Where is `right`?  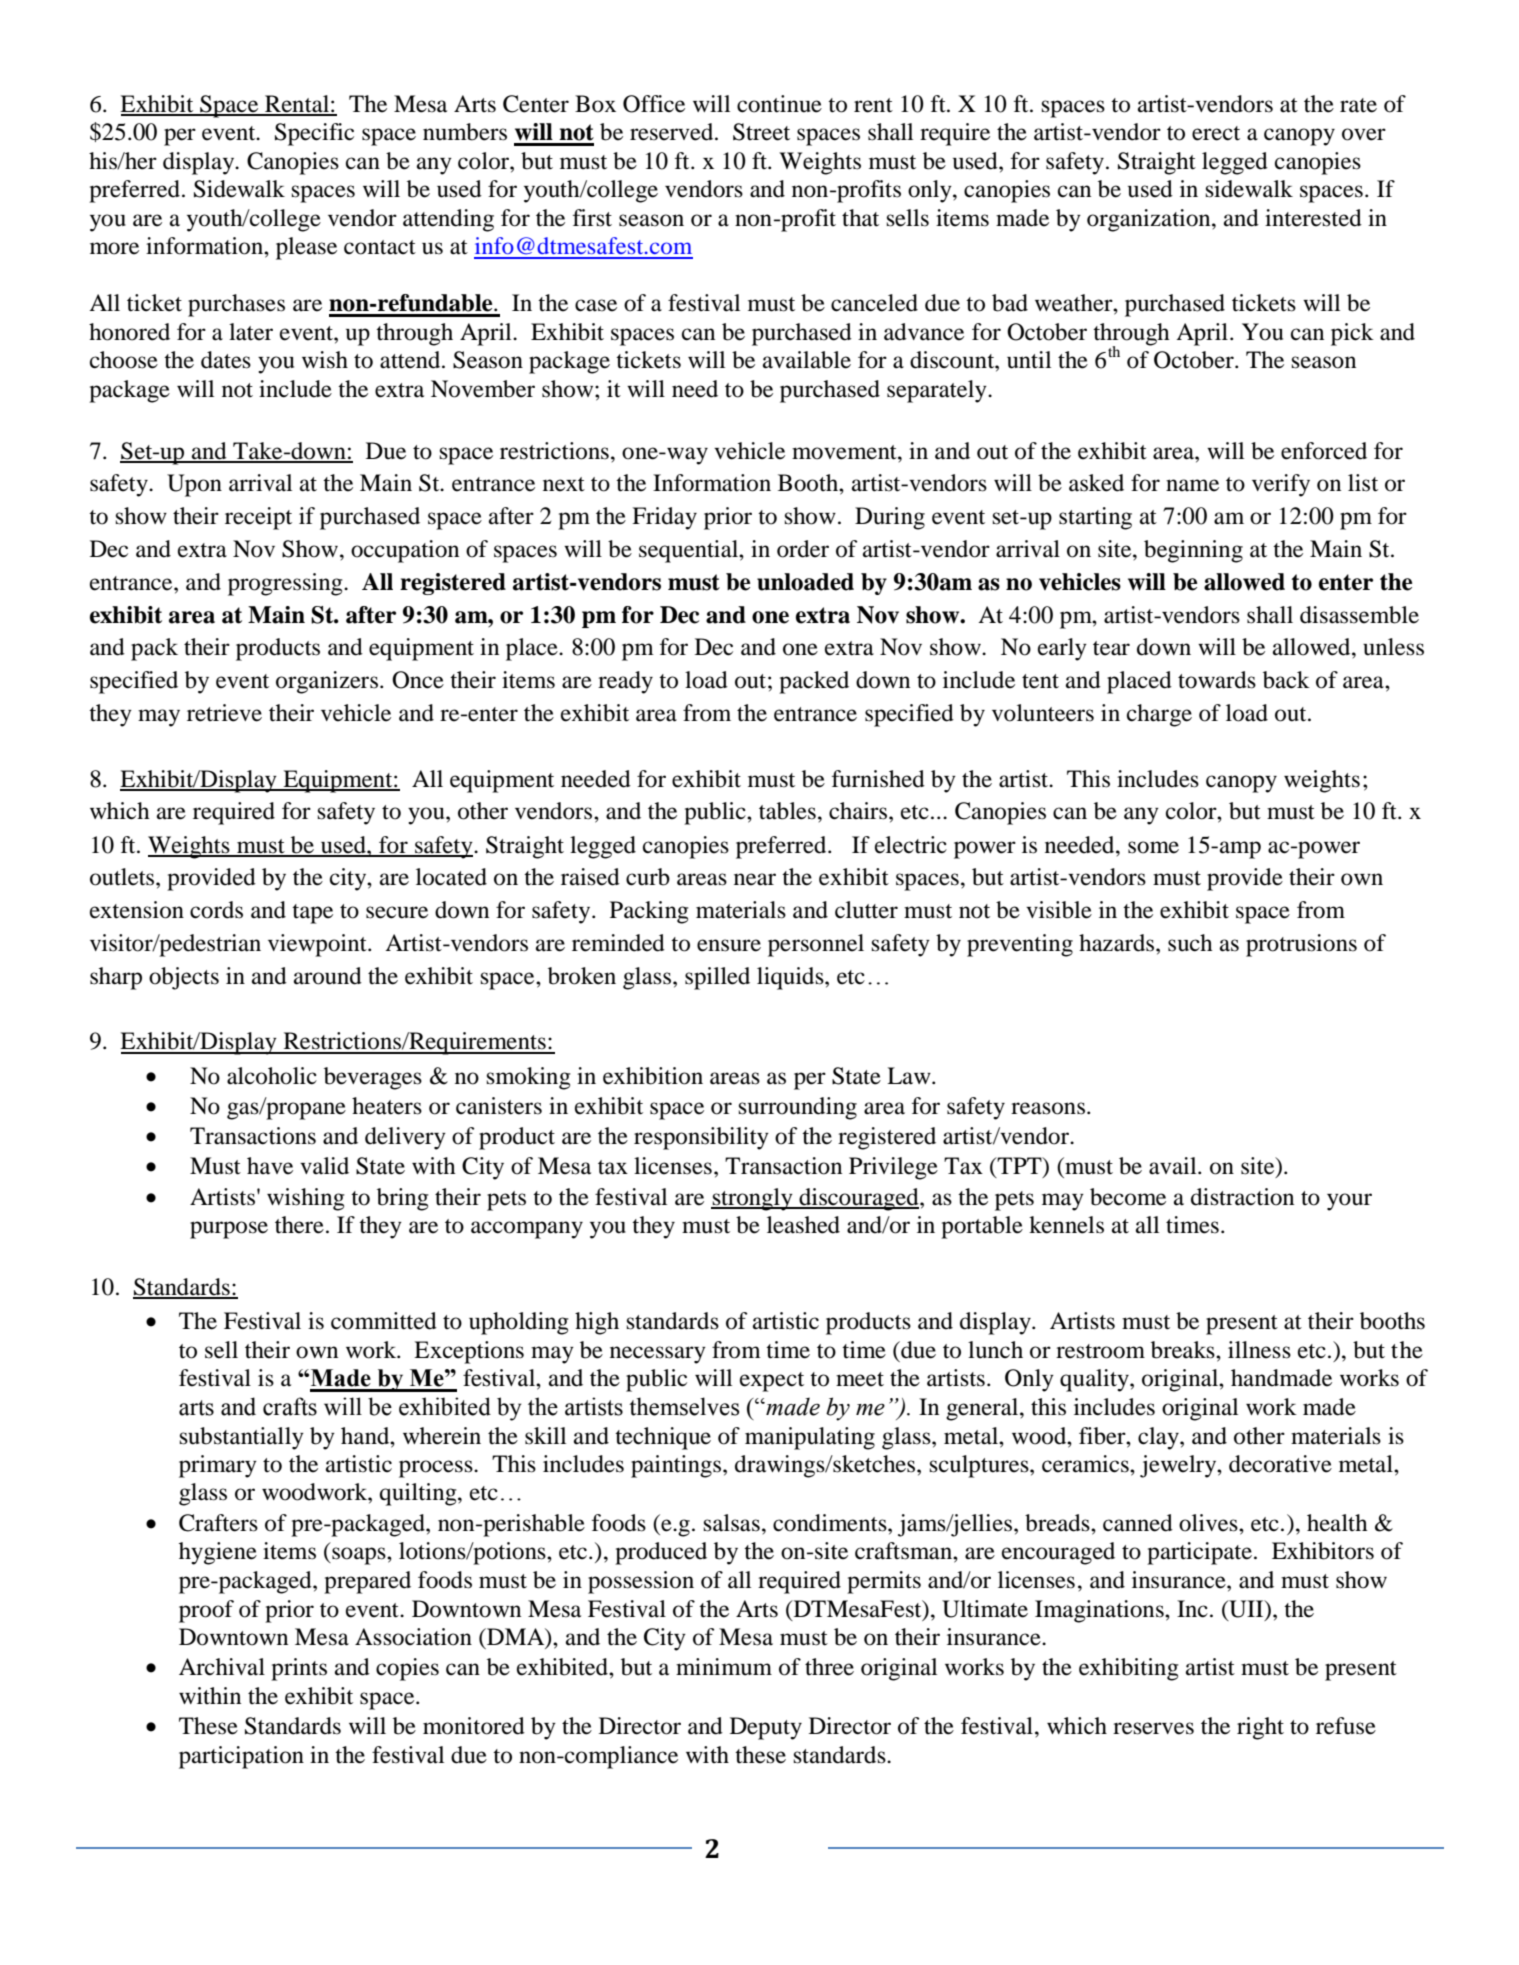
right is located at coordinates (1260, 1728).
